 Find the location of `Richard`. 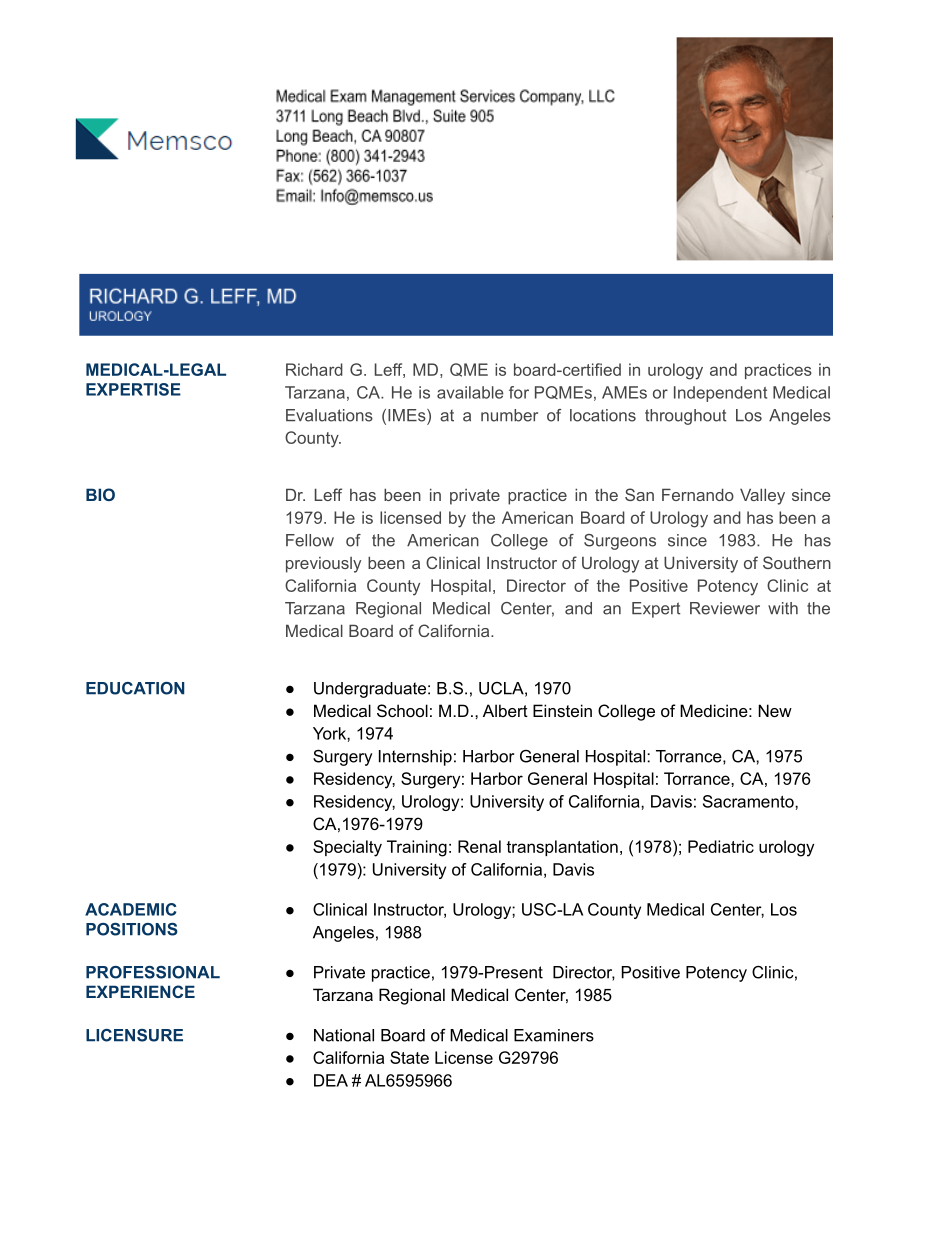

Richard is located at coordinates (314, 369).
